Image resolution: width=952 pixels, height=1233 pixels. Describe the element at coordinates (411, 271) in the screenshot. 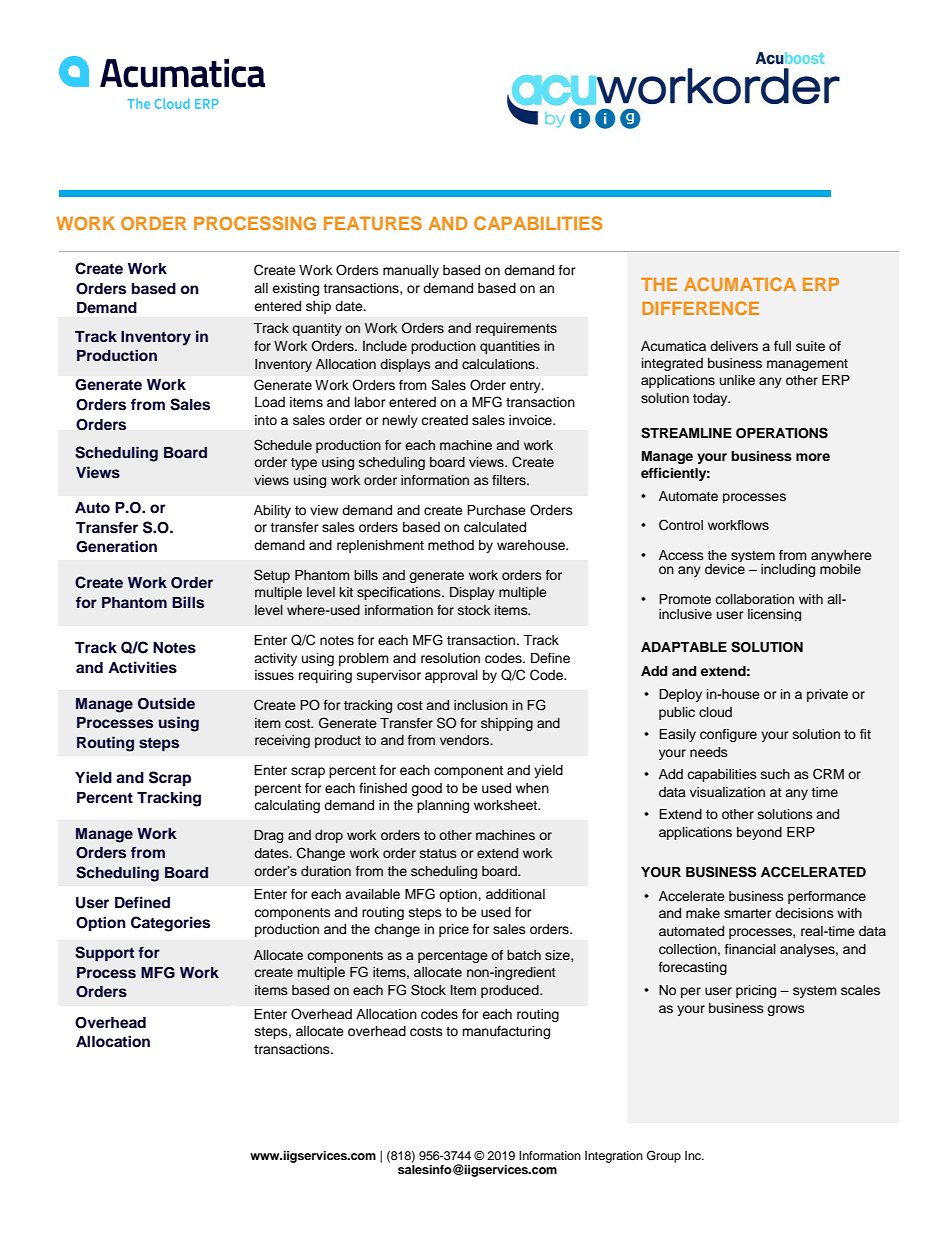

I see `manually` at that location.
